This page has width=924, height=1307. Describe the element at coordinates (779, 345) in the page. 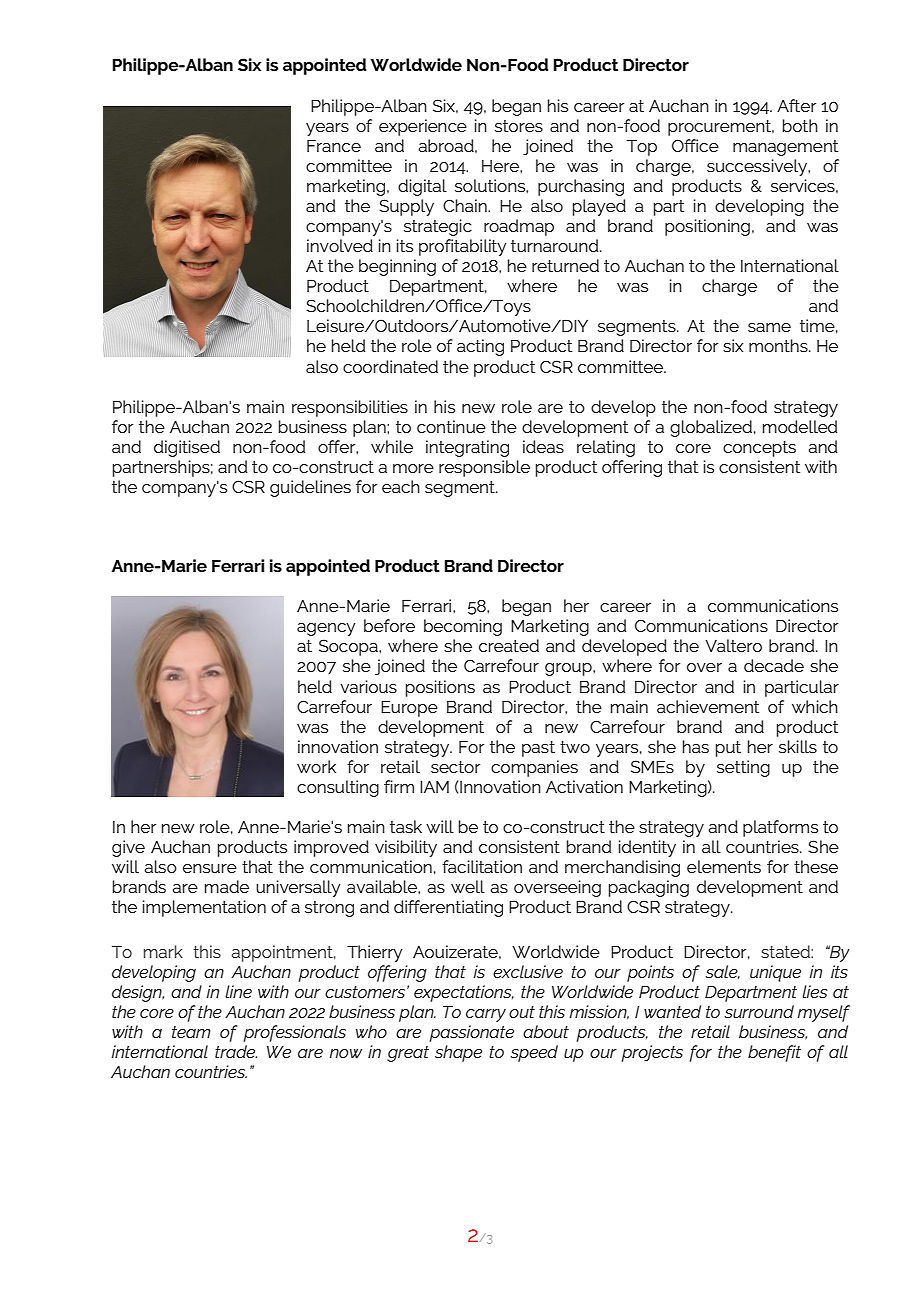

I see `months` at that location.
